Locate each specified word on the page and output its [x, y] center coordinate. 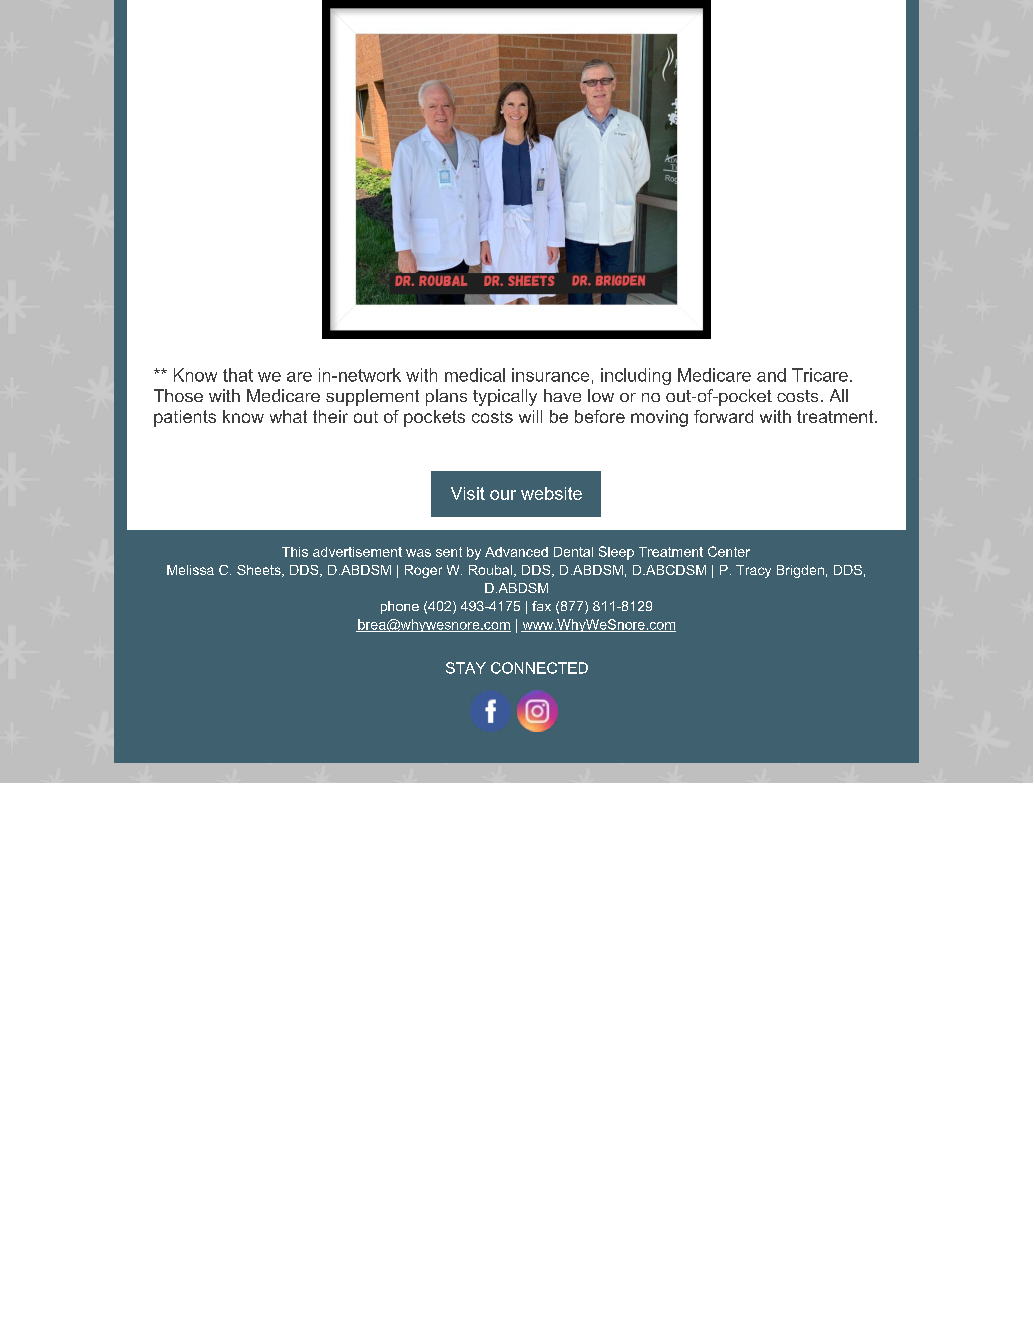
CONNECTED [539, 668]
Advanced [516, 552]
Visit [468, 493]
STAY [466, 668]
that [238, 375]
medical [475, 375]
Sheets [260, 571]
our [503, 495]
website [551, 493]
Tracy [753, 571]
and [771, 375]
